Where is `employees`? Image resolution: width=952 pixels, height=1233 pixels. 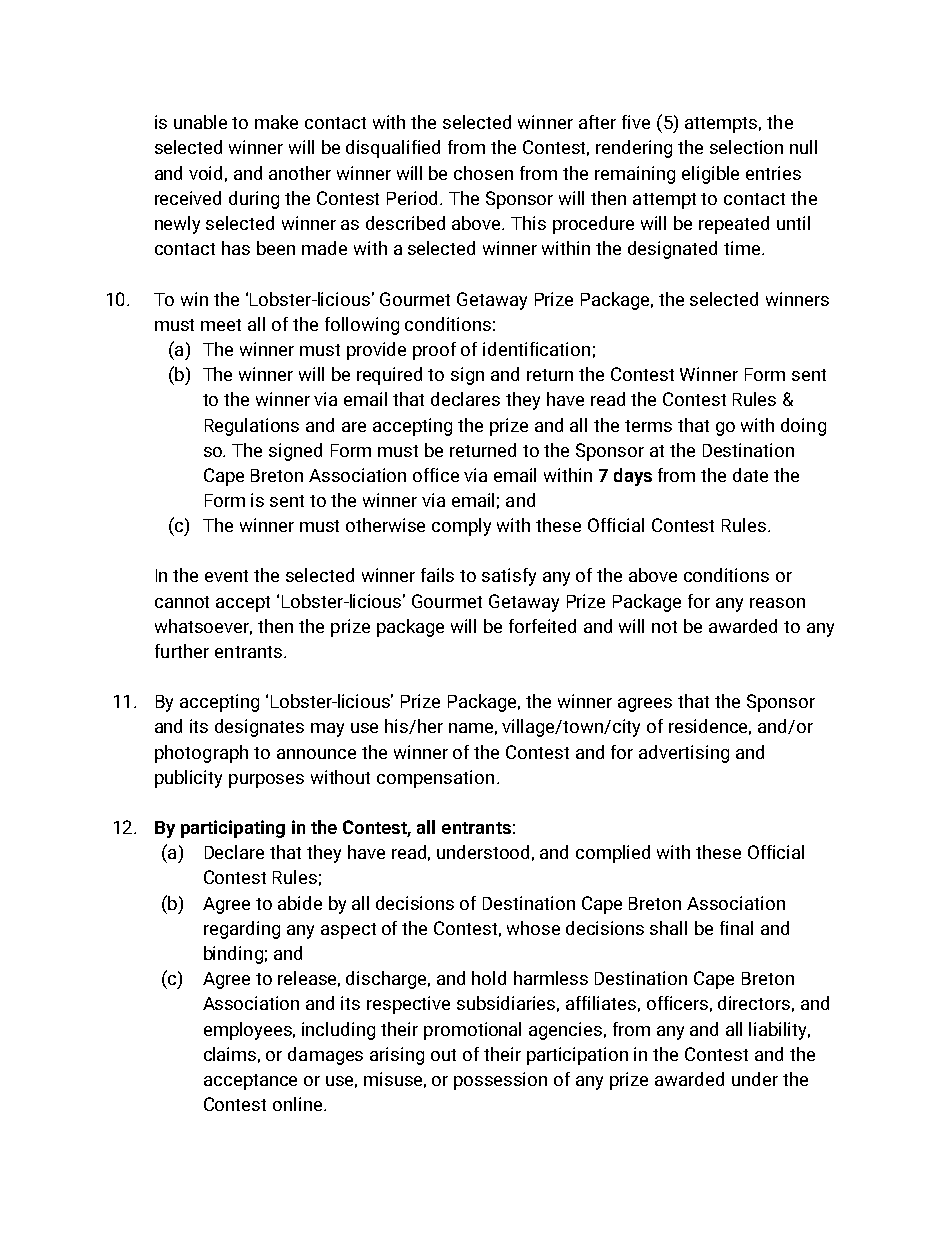
employees is located at coordinates (249, 1031).
